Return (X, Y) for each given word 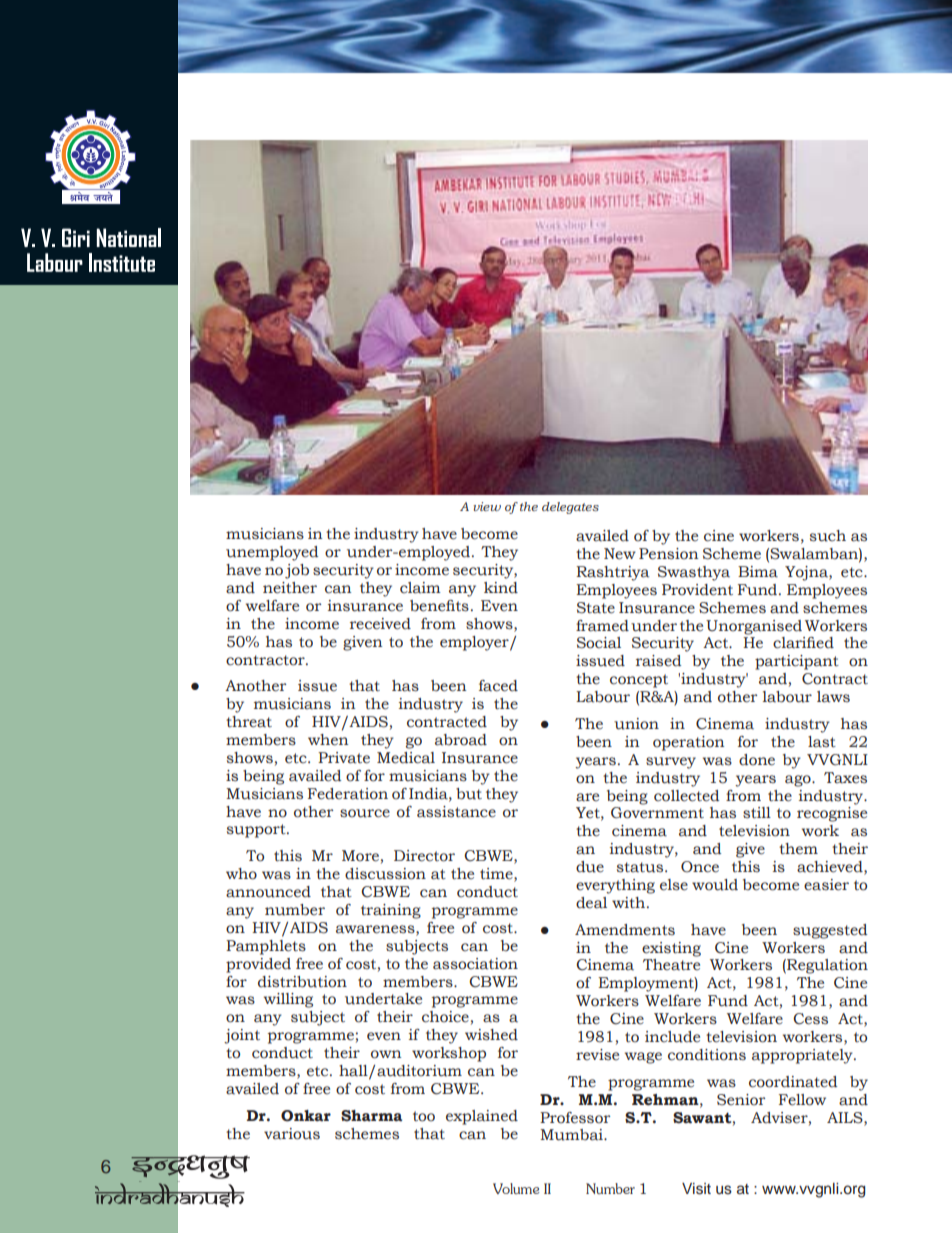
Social (599, 643)
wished (491, 1035)
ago (799, 781)
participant (797, 662)
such (828, 536)
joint (242, 1036)
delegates (570, 508)
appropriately (803, 1056)
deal (591, 903)
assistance (456, 812)
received (380, 624)
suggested (830, 931)
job (297, 571)
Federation (348, 794)
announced (268, 892)
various (292, 1134)
